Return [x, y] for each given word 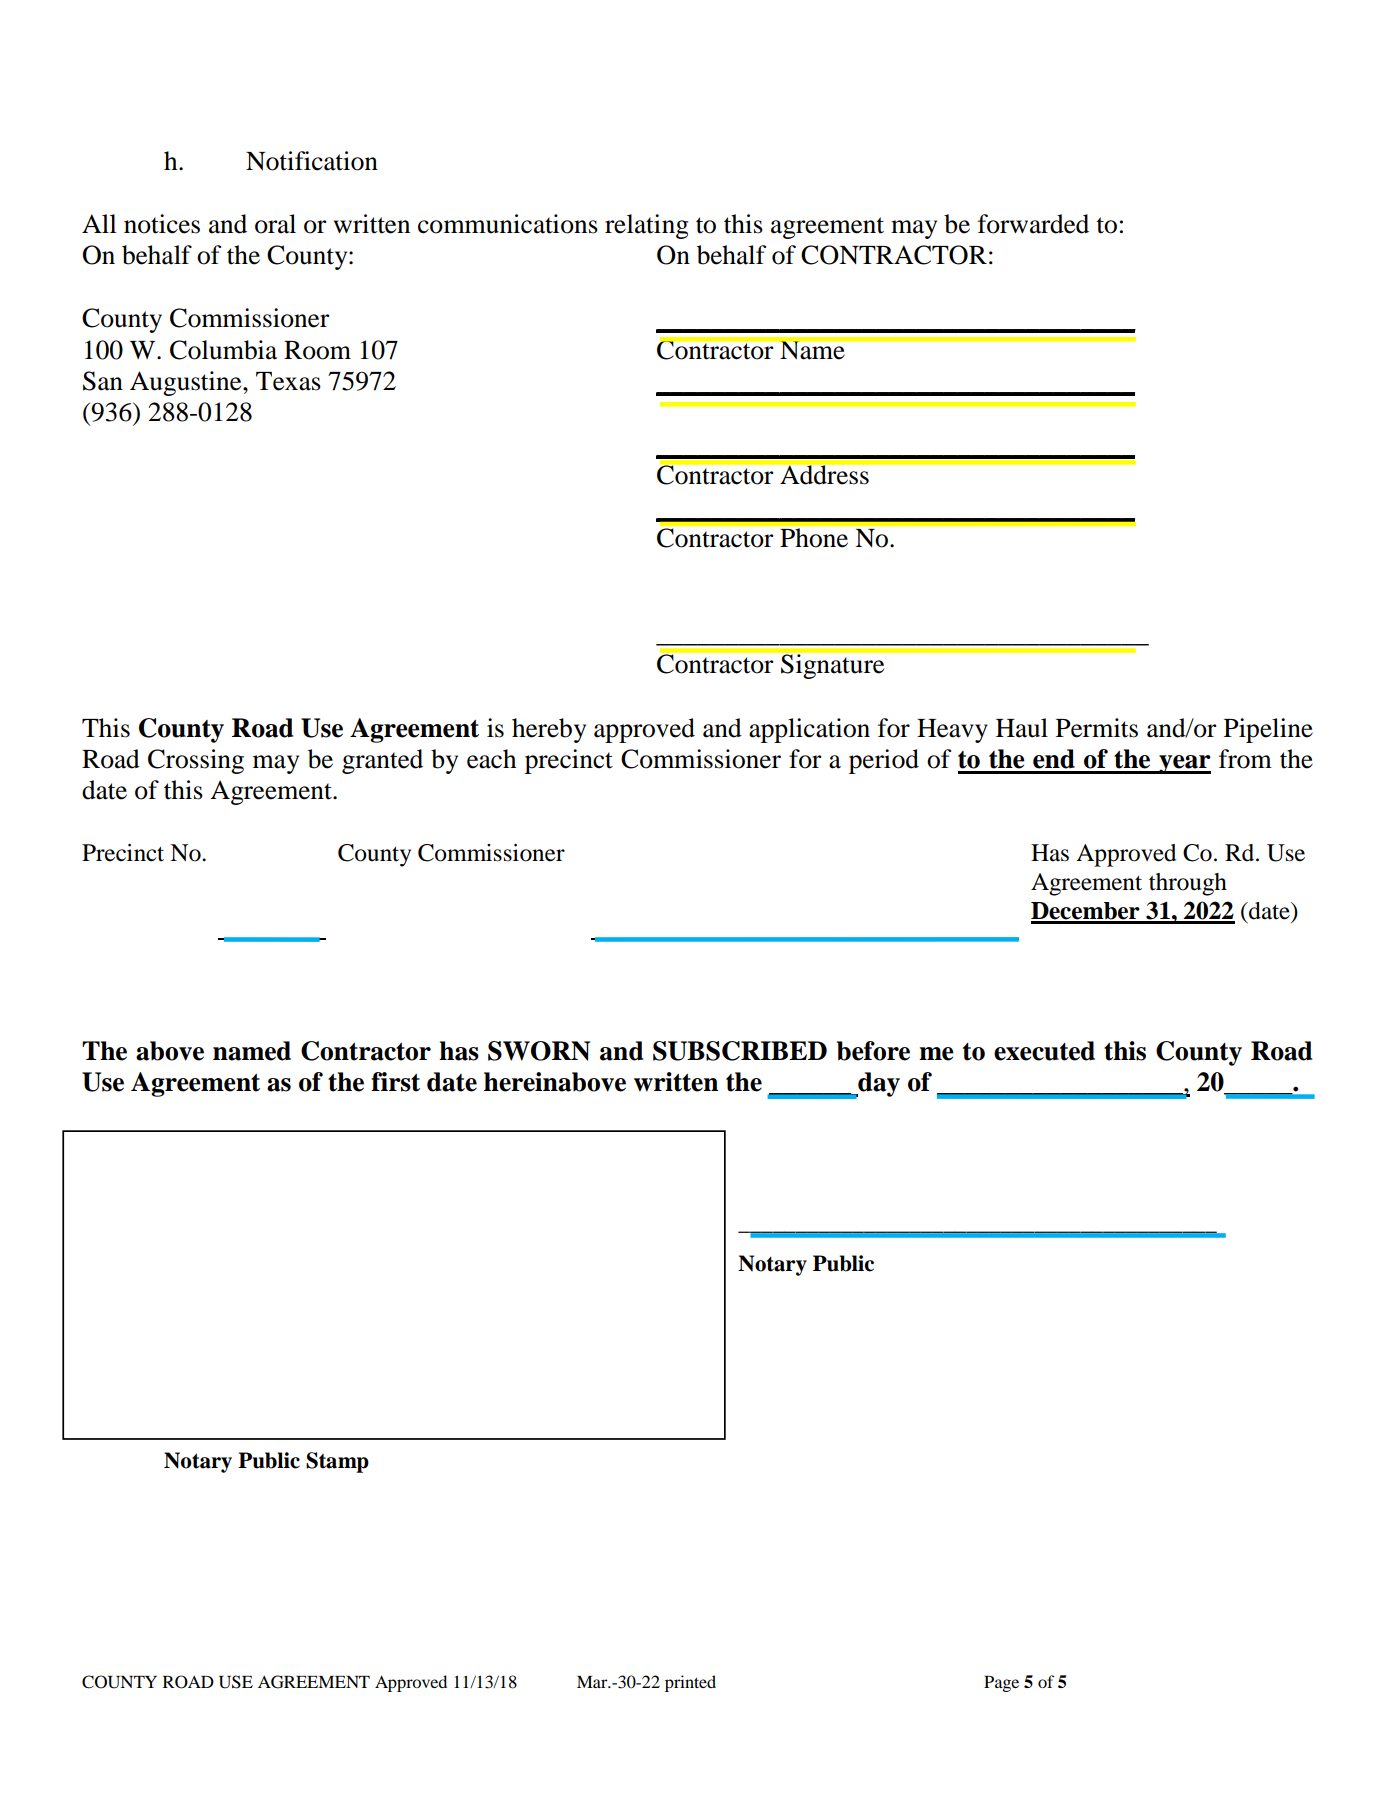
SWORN [539, 1051]
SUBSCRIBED [740, 1051]
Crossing [196, 761]
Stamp [337, 1462]
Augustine [187, 383]
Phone [814, 537]
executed [1044, 1051]
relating [647, 226]
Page [1001, 1684]
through [1188, 884]
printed [690, 1683]
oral [275, 224]
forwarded [1033, 224]
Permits [1097, 728]
